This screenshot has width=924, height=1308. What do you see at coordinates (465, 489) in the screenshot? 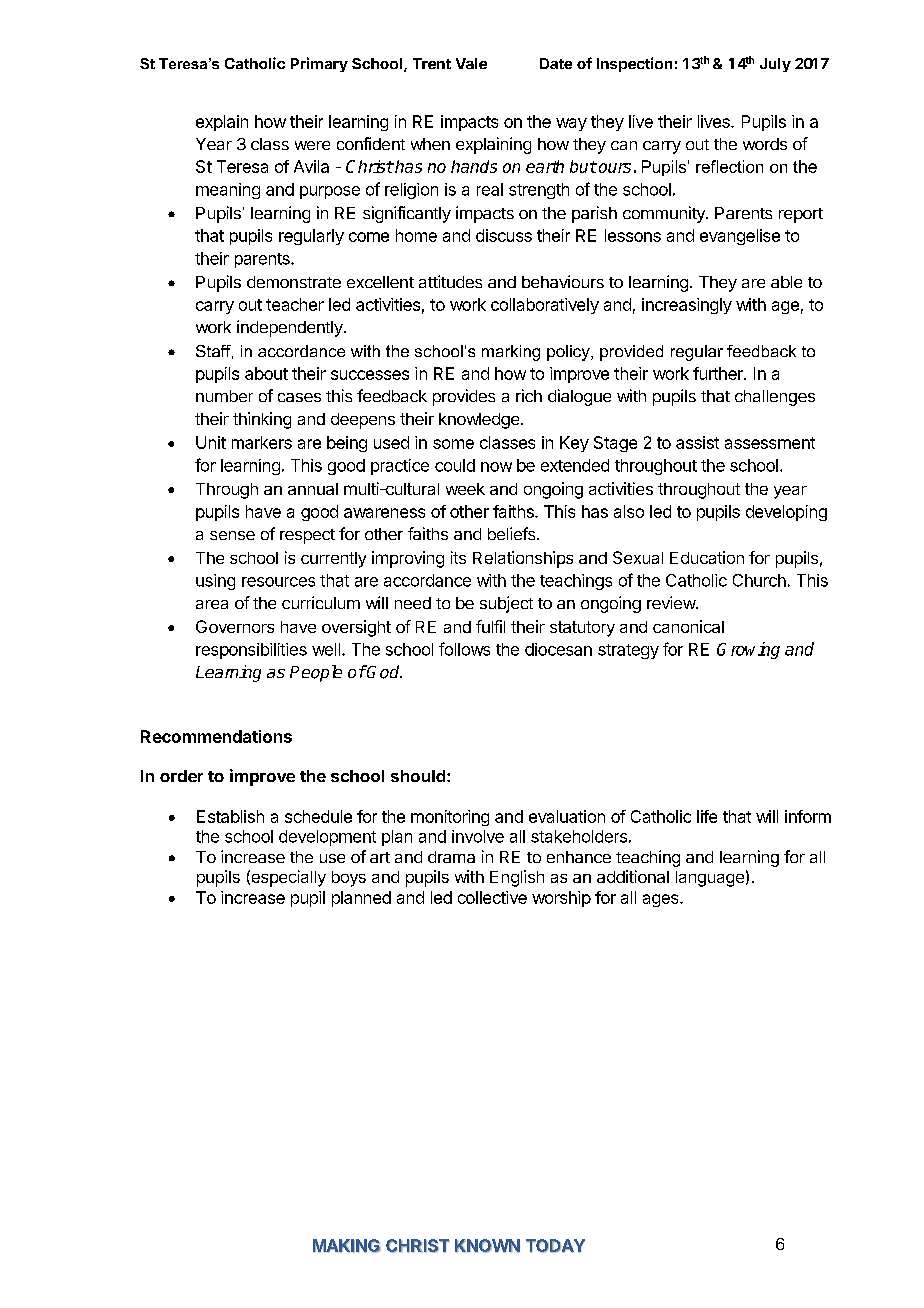
I see `week` at bounding box center [465, 489].
